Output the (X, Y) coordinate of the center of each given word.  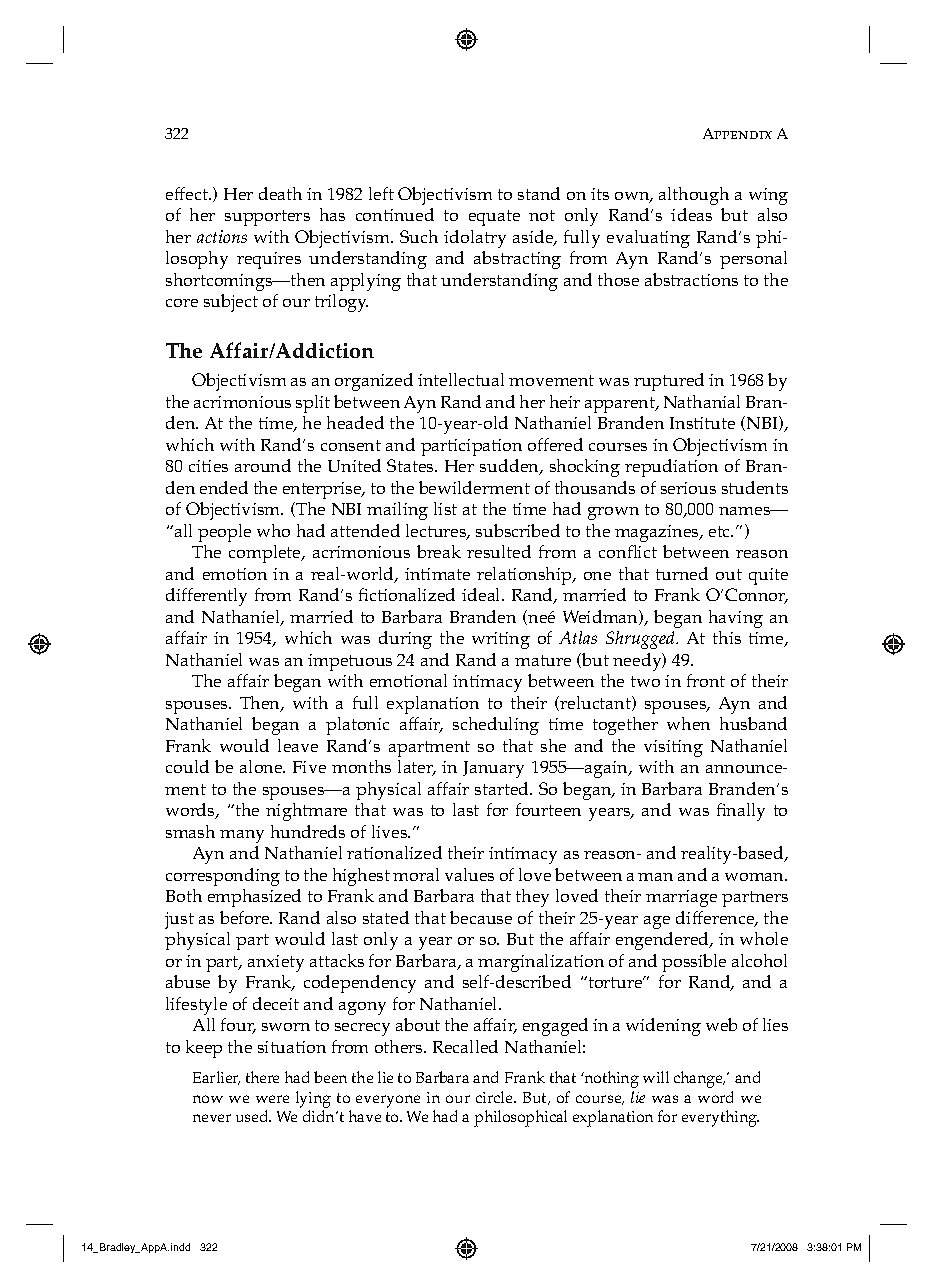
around (263, 465)
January (493, 769)
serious (688, 488)
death (280, 193)
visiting (673, 748)
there (262, 1077)
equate (494, 218)
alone (262, 766)
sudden (510, 467)
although (694, 196)
